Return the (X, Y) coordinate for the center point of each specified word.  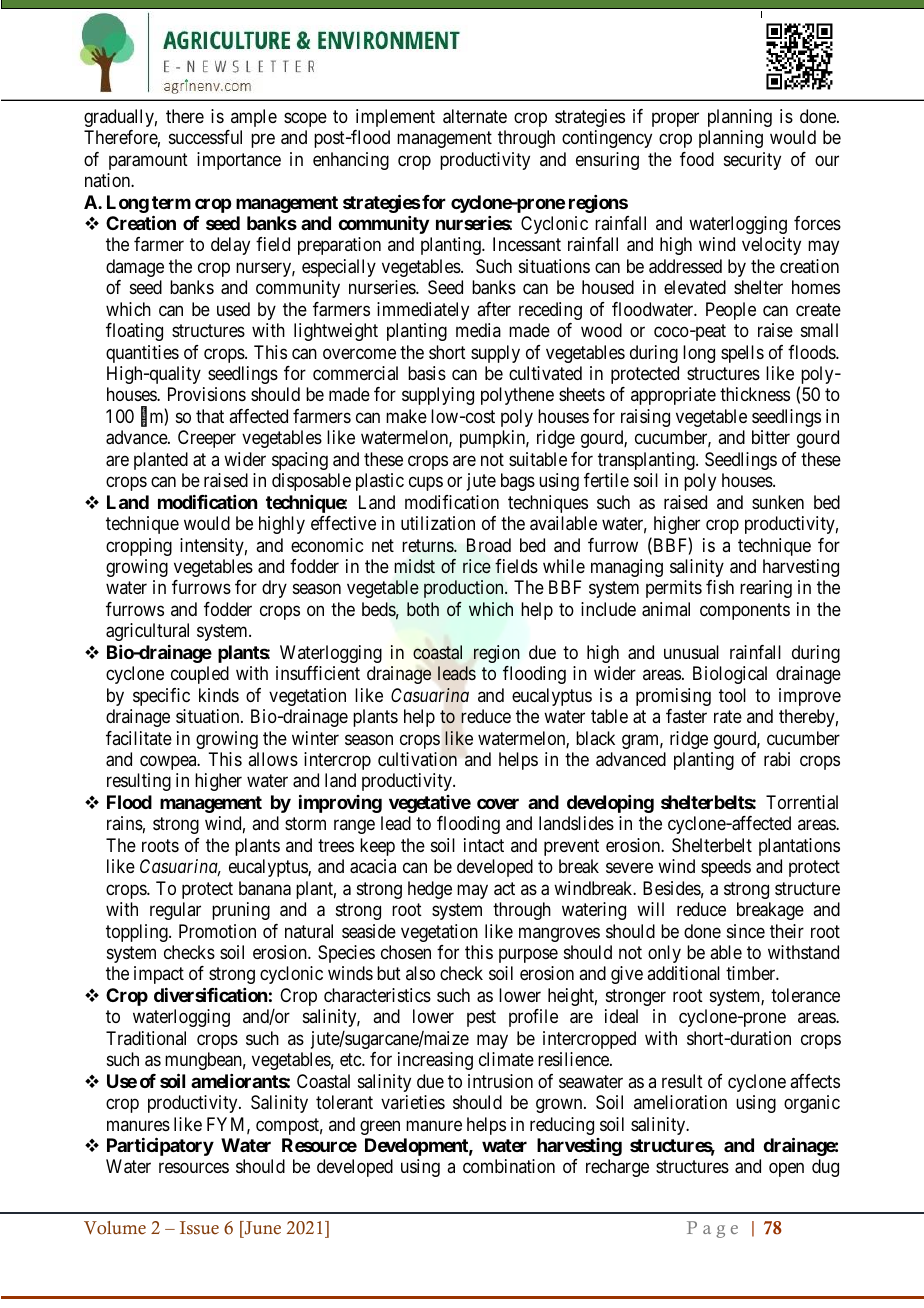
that (210, 416)
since (746, 931)
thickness (755, 394)
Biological (730, 675)
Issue (199, 1228)
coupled (200, 675)
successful (205, 137)
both (423, 609)
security (752, 161)
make (406, 416)
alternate (475, 116)
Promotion (217, 931)
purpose (528, 955)
